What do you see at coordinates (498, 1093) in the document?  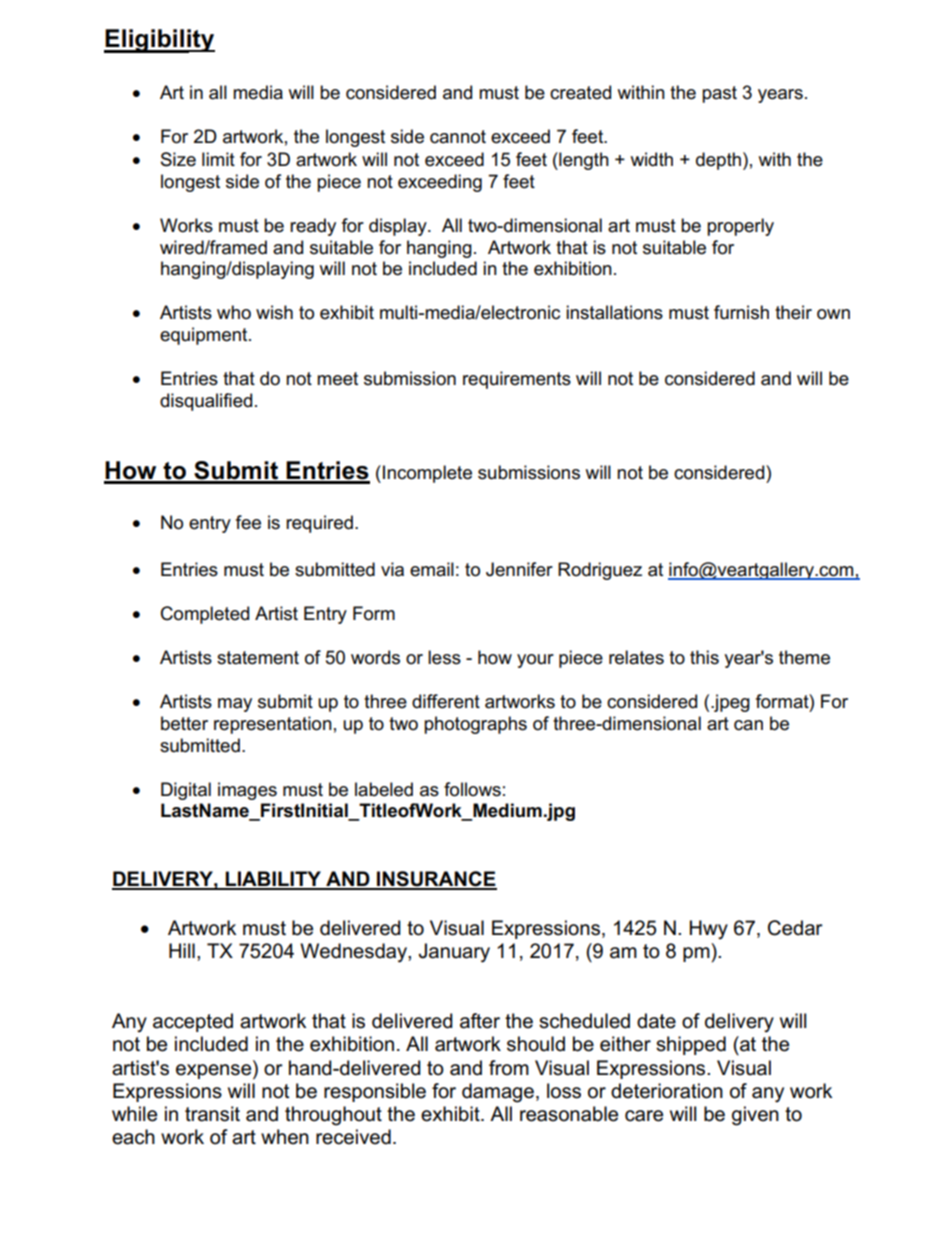 I see `damage` at bounding box center [498, 1093].
